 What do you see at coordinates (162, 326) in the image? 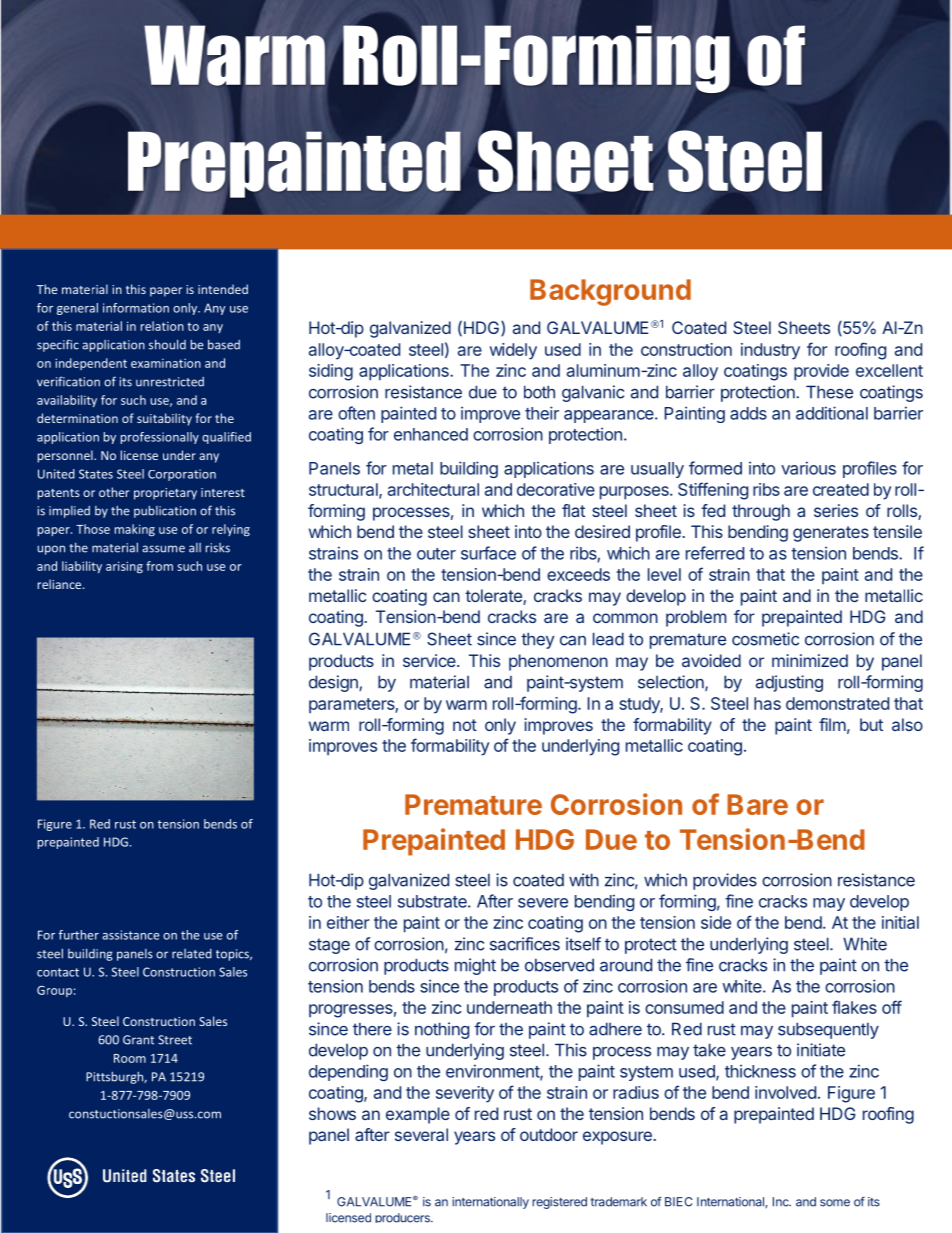
I see `relation` at bounding box center [162, 326].
